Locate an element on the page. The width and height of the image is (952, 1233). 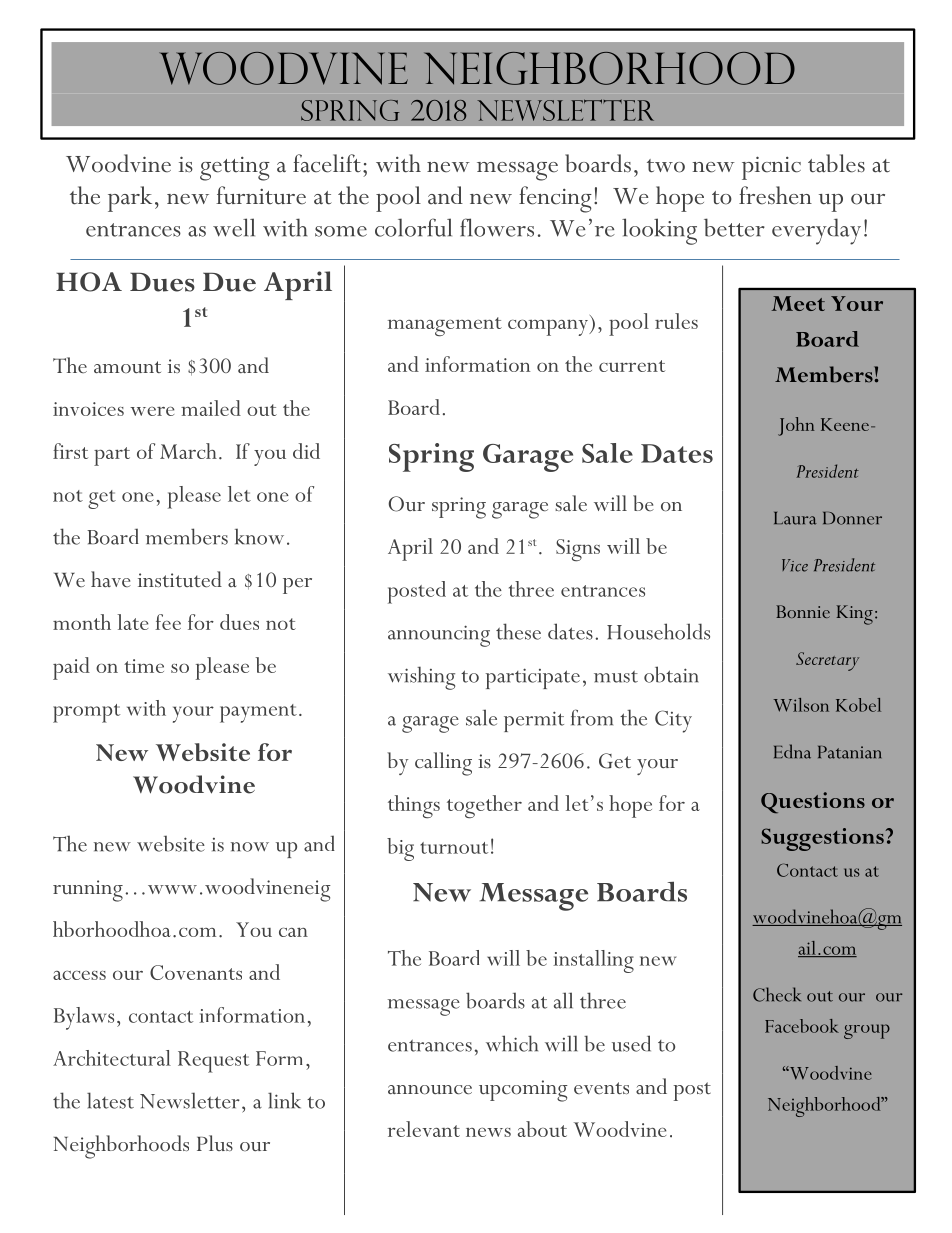
John is located at coordinates (796, 426).
